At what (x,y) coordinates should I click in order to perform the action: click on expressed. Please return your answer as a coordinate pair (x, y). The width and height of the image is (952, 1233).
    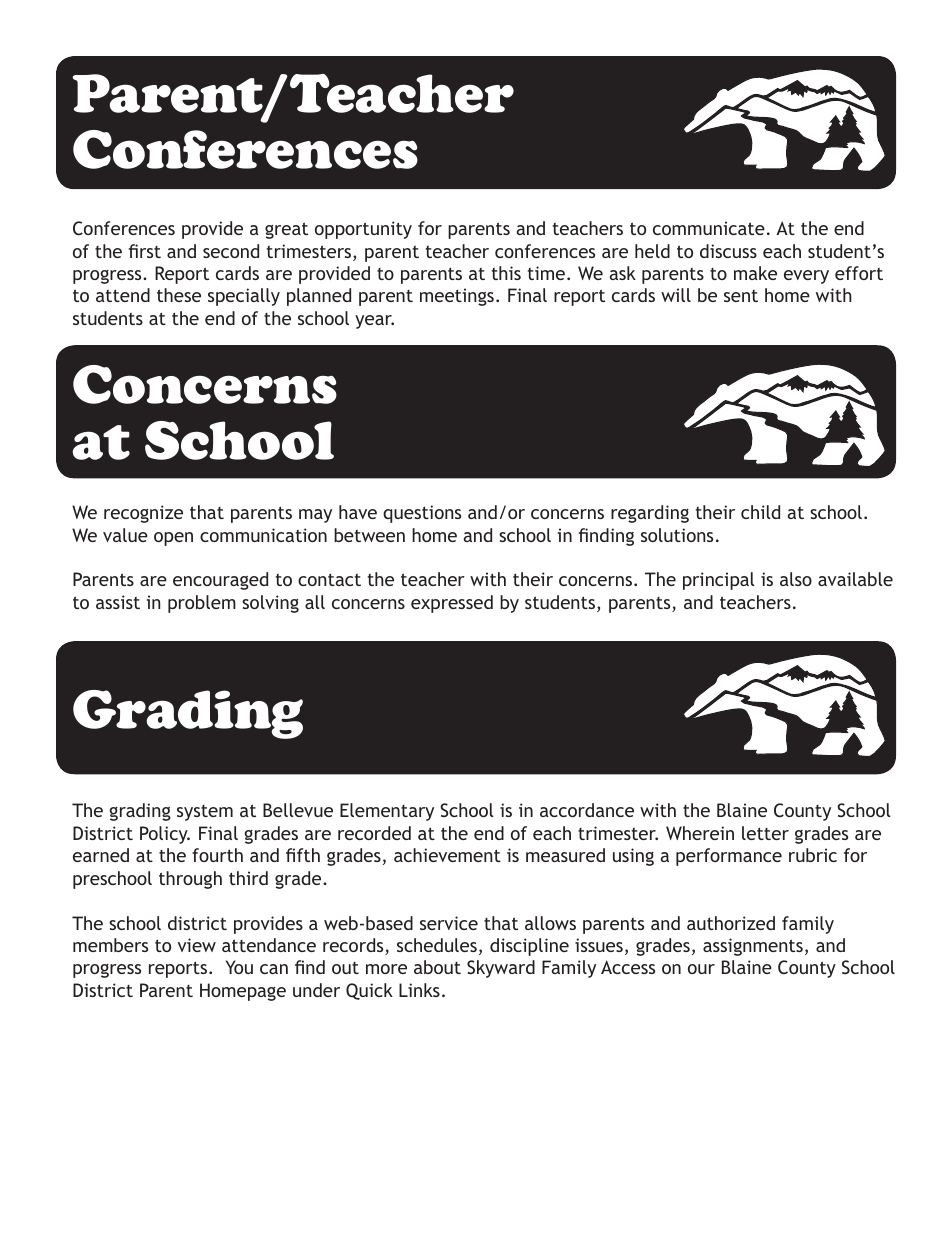
    Looking at the image, I should click on (452, 604).
